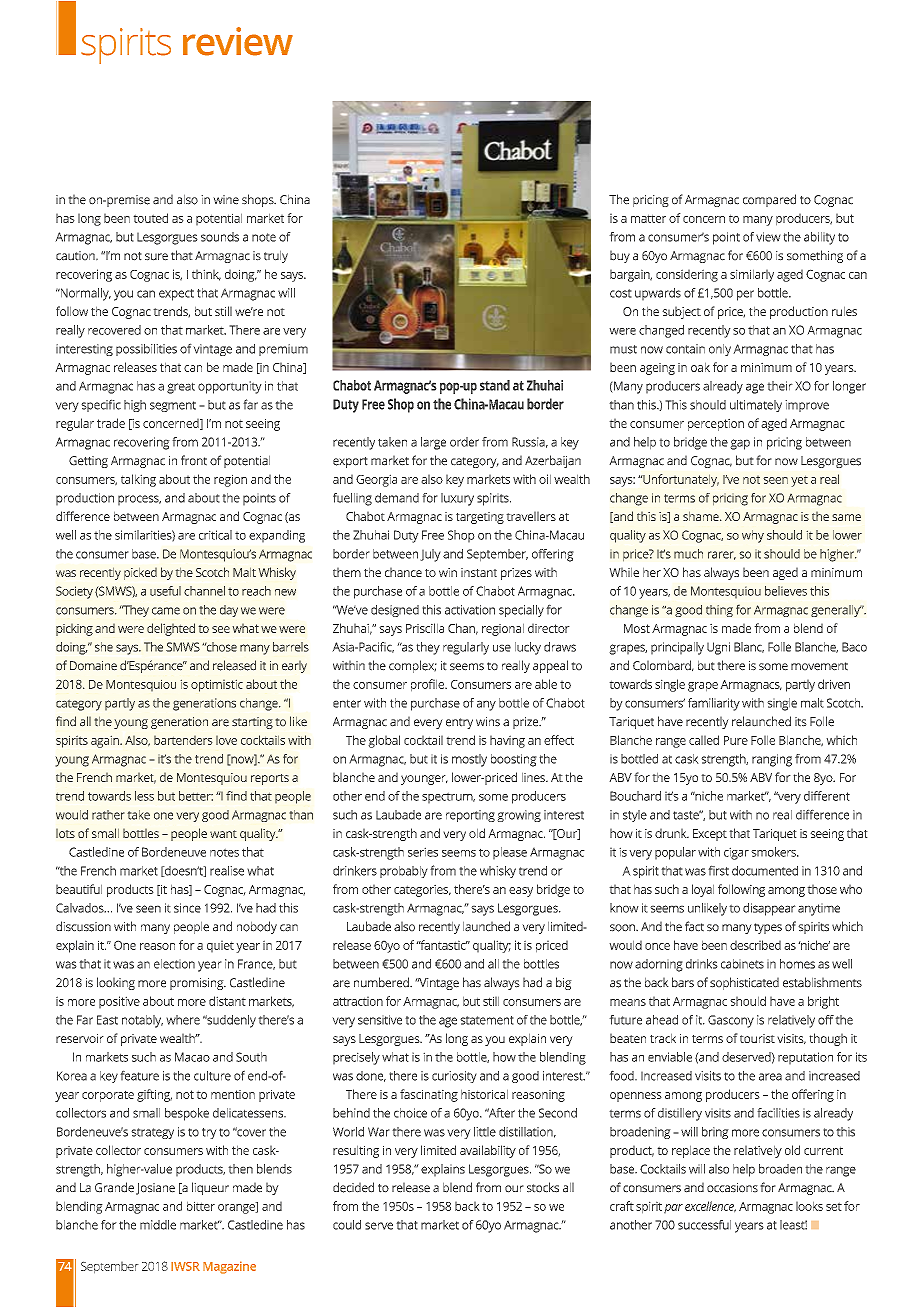  What do you see at coordinates (140, 573) in the screenshot?
I see `picked` at bounding box center [140, 573].
